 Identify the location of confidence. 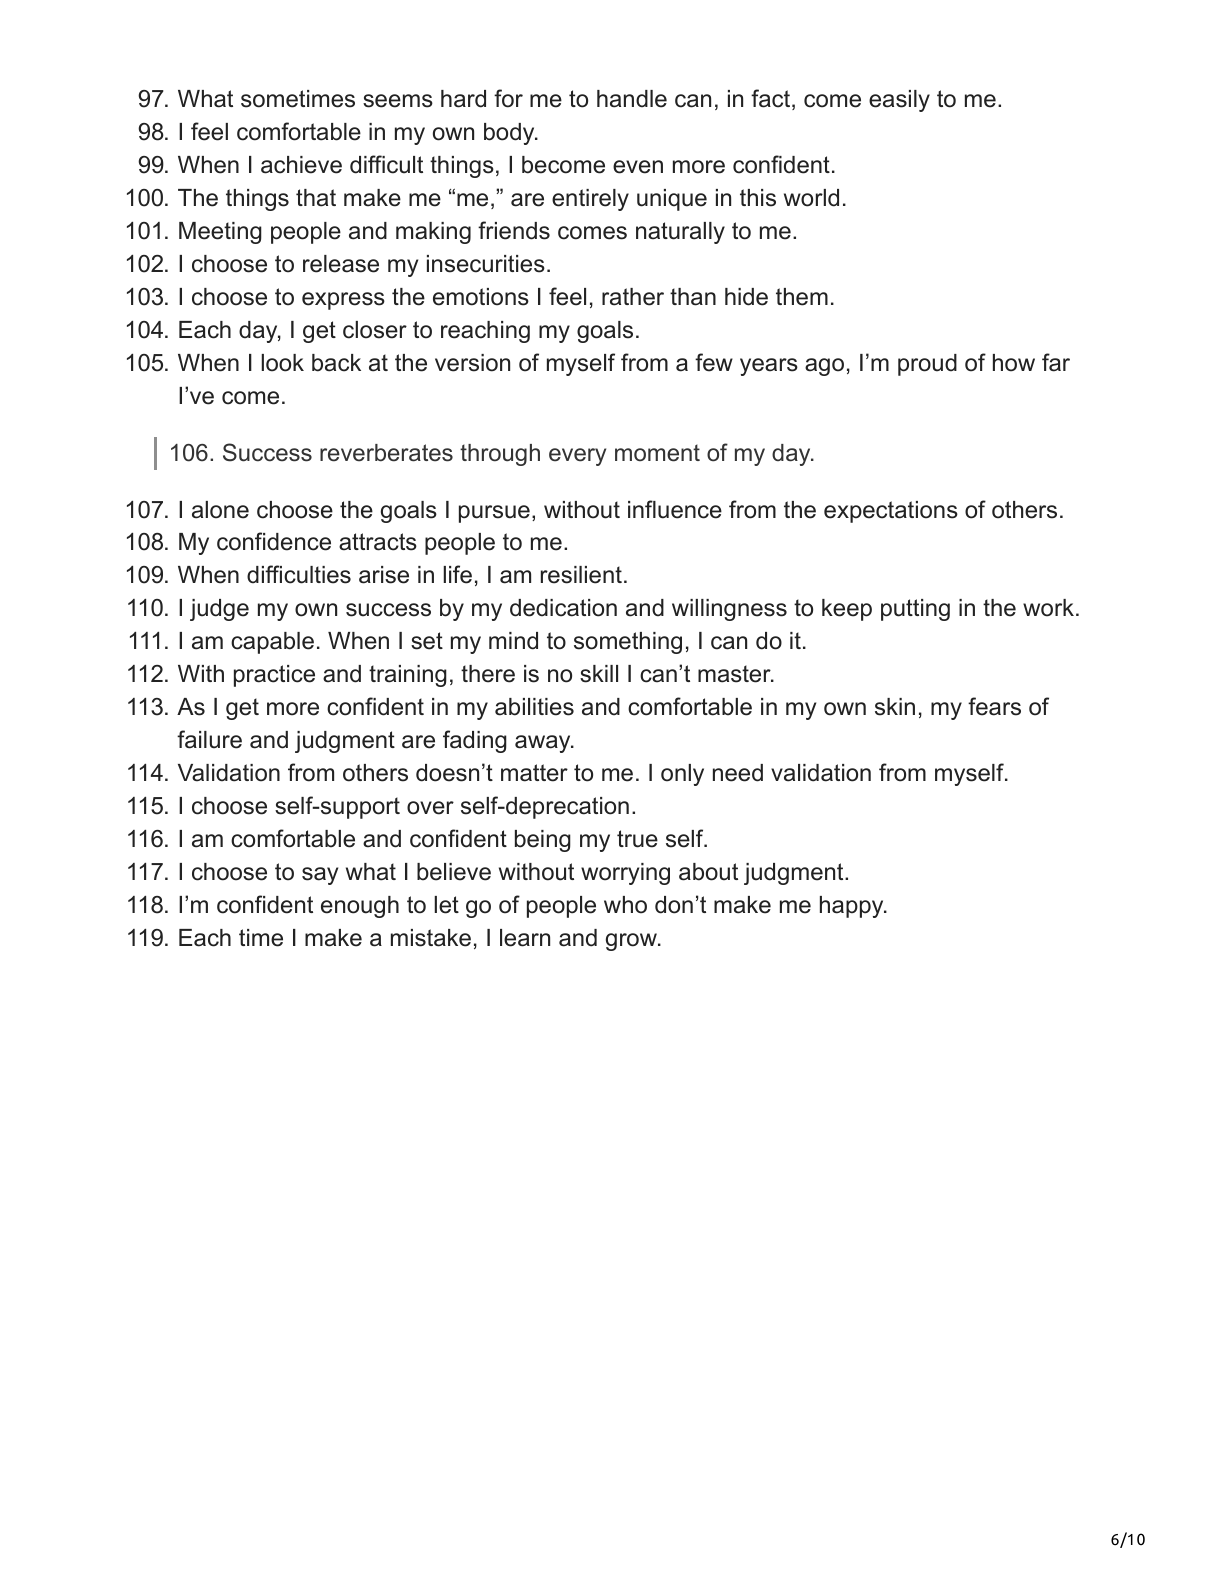
(274, 541).
